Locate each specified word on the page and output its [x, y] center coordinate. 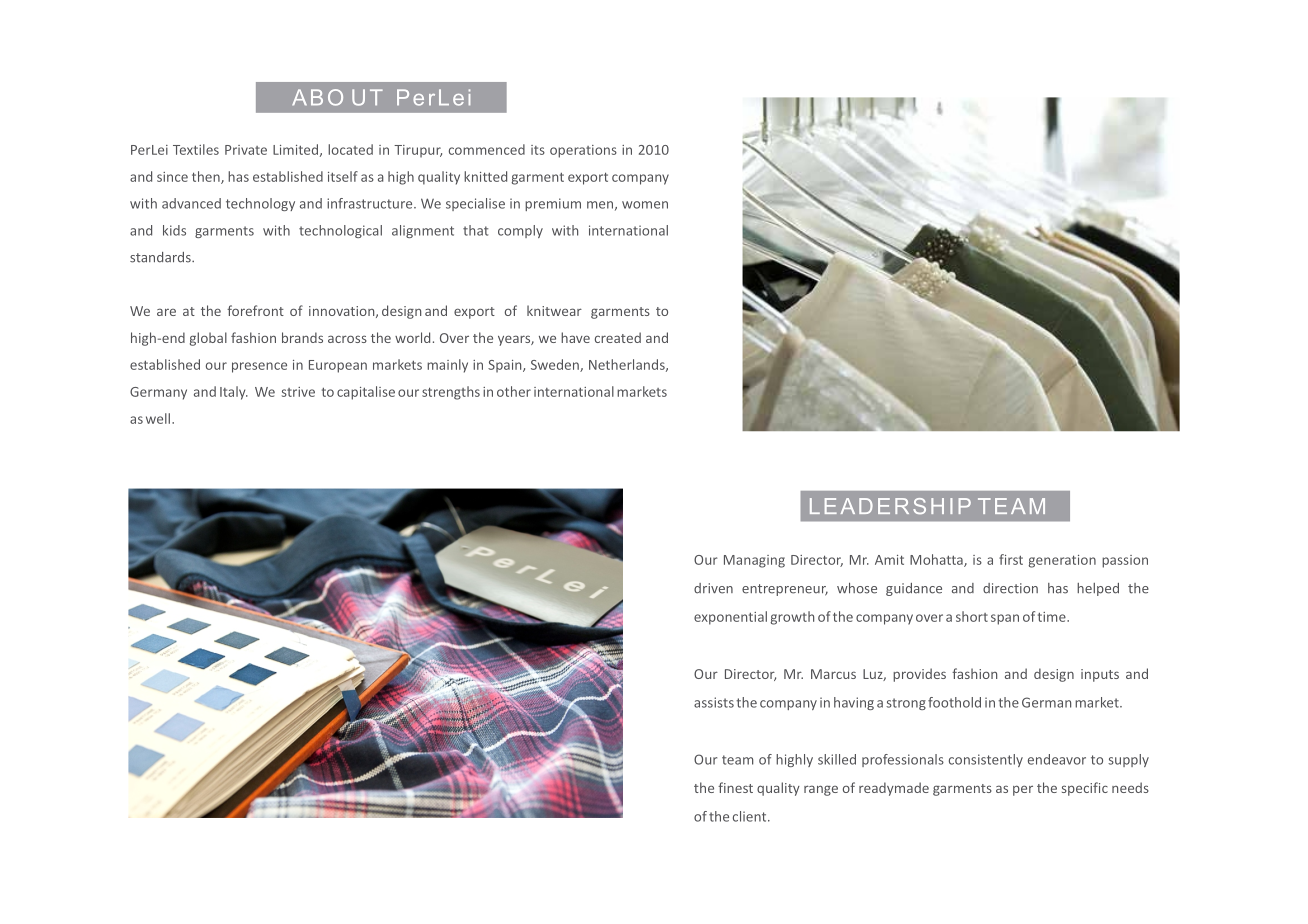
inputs [1100, 675]
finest [735, 787]
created [618, 337]
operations [583, 151]
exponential [730, 618]
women [645, 205]
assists [714, 702]
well [159, 418]
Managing [754, 561]
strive [298, 392]
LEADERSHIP [890, 506]
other [514, 391]
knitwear [554, 310]
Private [246, 150]
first [1011, 559]
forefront [255, 310]
